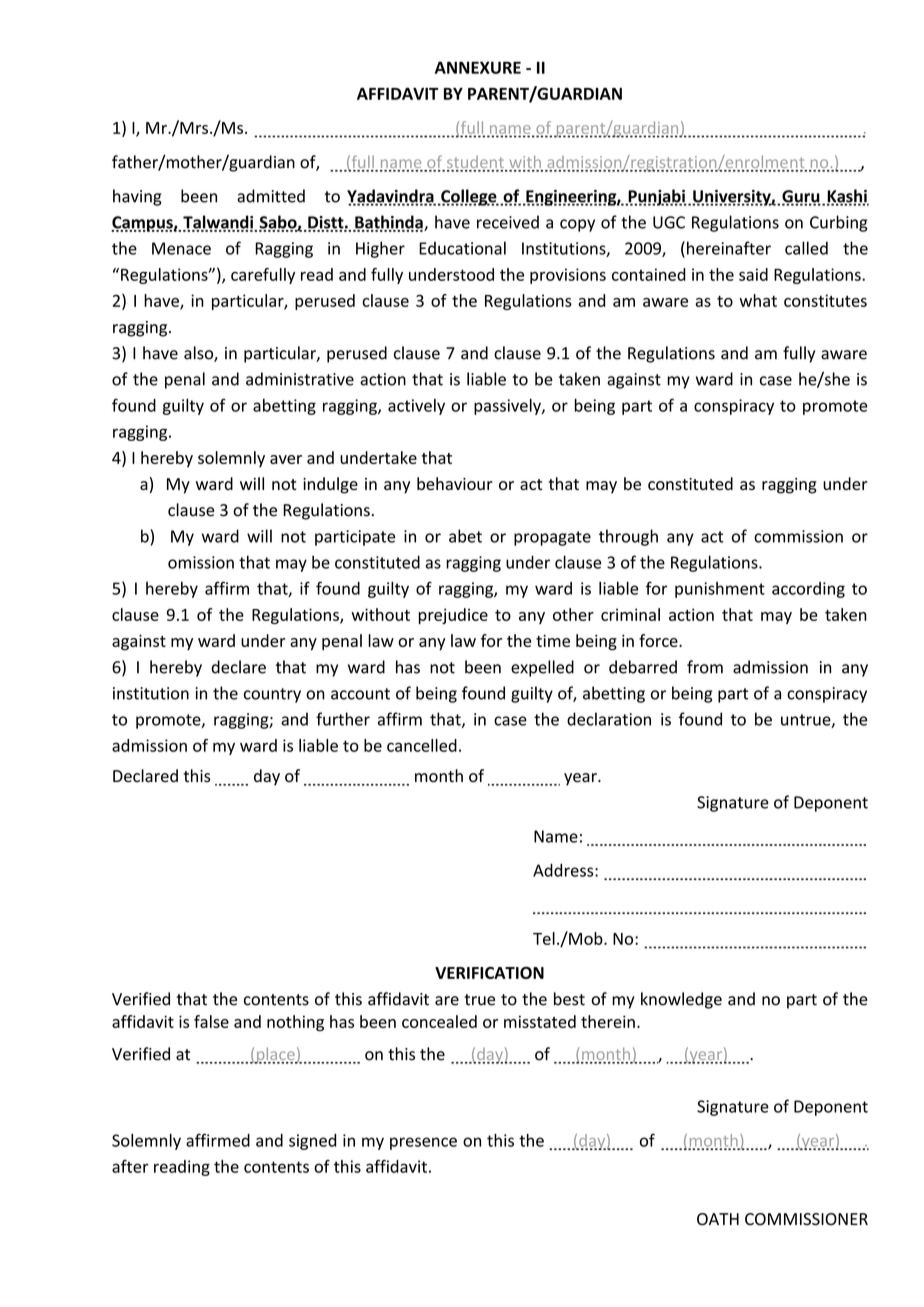 This screenshot has height=1307, width=924. I want to click on admitted, so click(271, 196).
